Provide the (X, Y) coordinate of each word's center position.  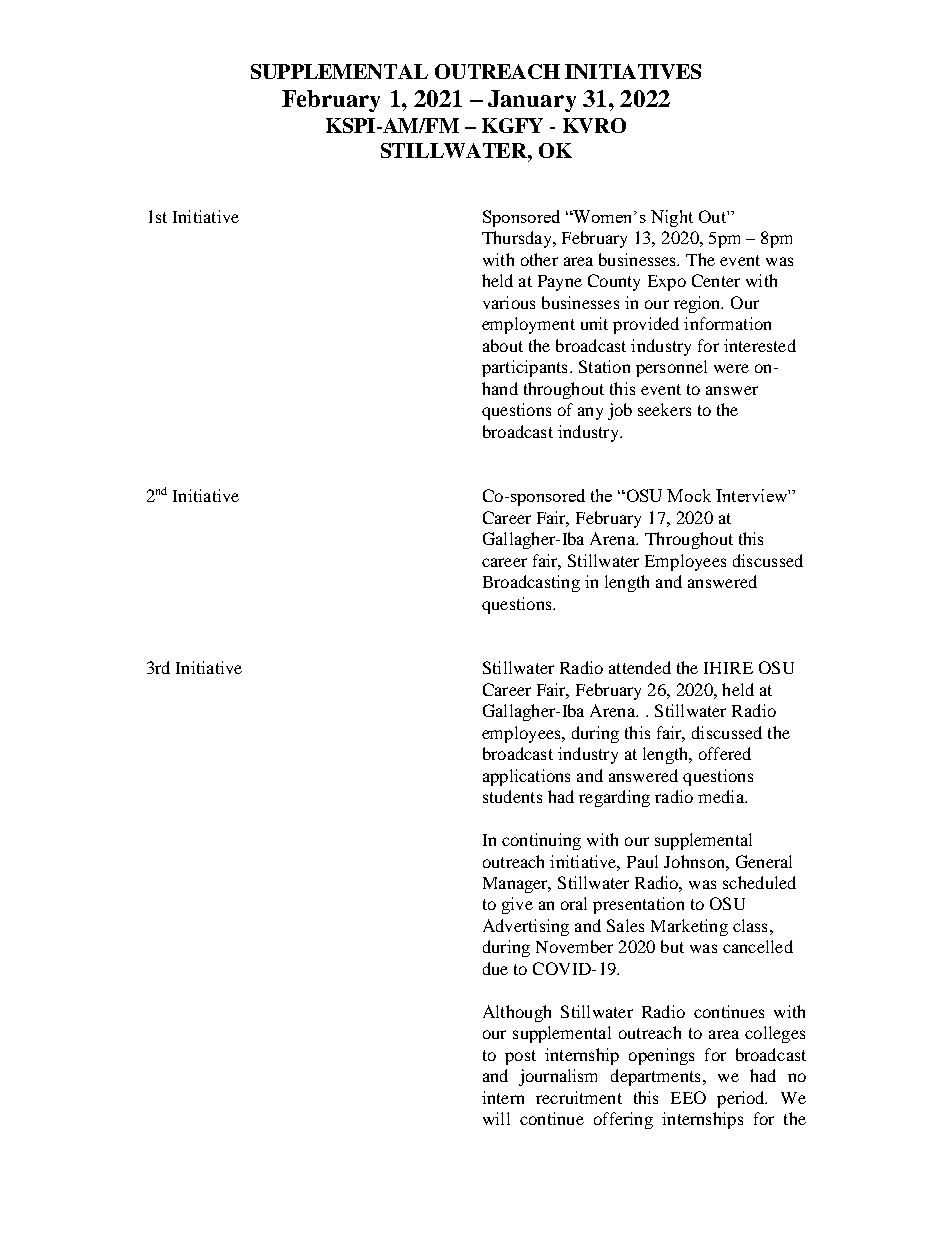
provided (646, 325)
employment (528, 325)
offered (725, 753)
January (532, 101)
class (750, 925)
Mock (689, 495)
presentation (638, 905)
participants (524, 368)
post (520, 1057)
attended (640, 667)
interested (760, 345)
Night (672, 218)
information (727, 323)
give (517, 905)
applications (526, 777)
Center (716, 280)
